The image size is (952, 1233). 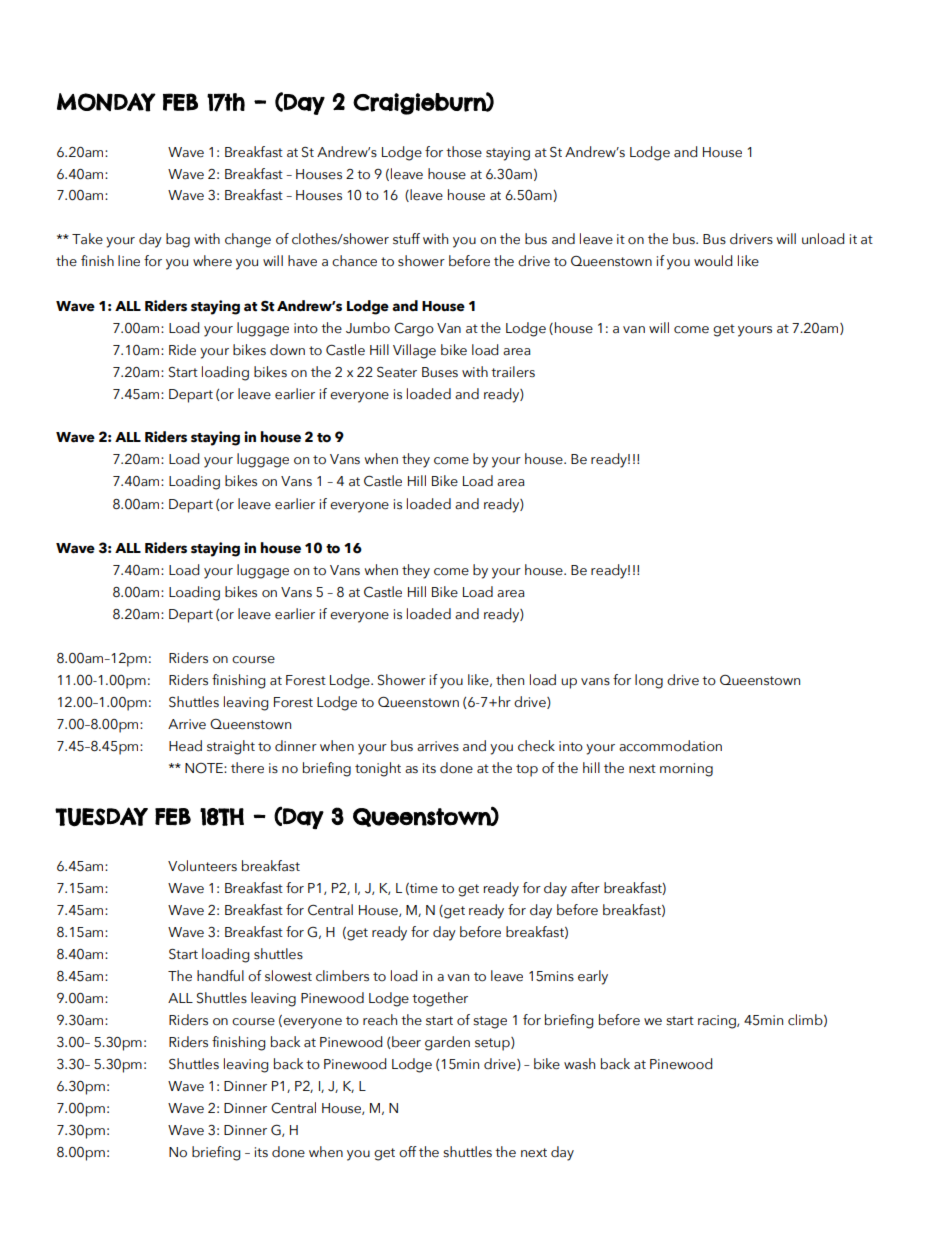 I want to click on tonight, so click(x=378, y=769).
